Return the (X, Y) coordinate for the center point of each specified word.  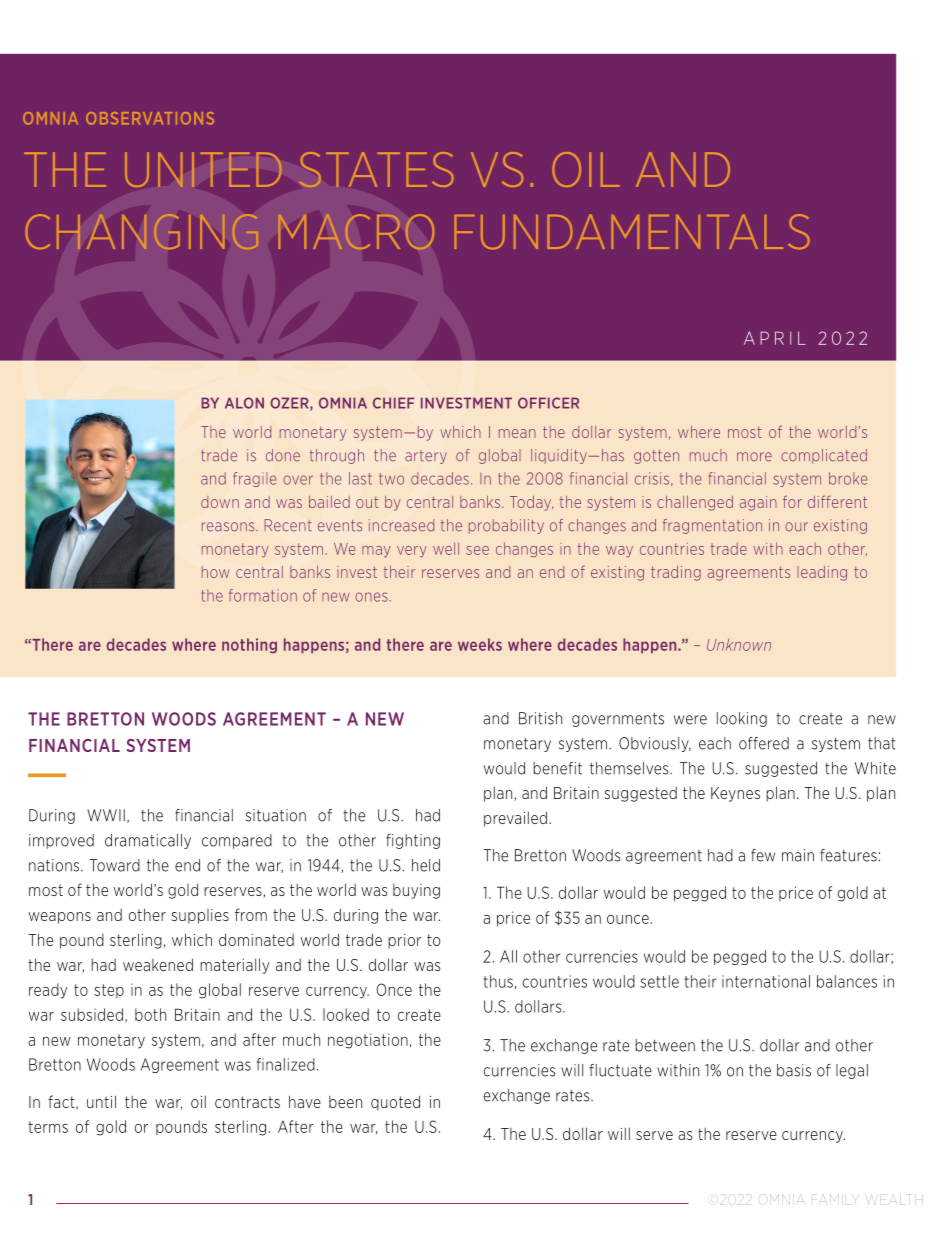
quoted (395, 1103)
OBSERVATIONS (150, 118)
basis (794, 1070)
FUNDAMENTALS (632, 231)
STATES (376, 169)
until (101, 1101)
